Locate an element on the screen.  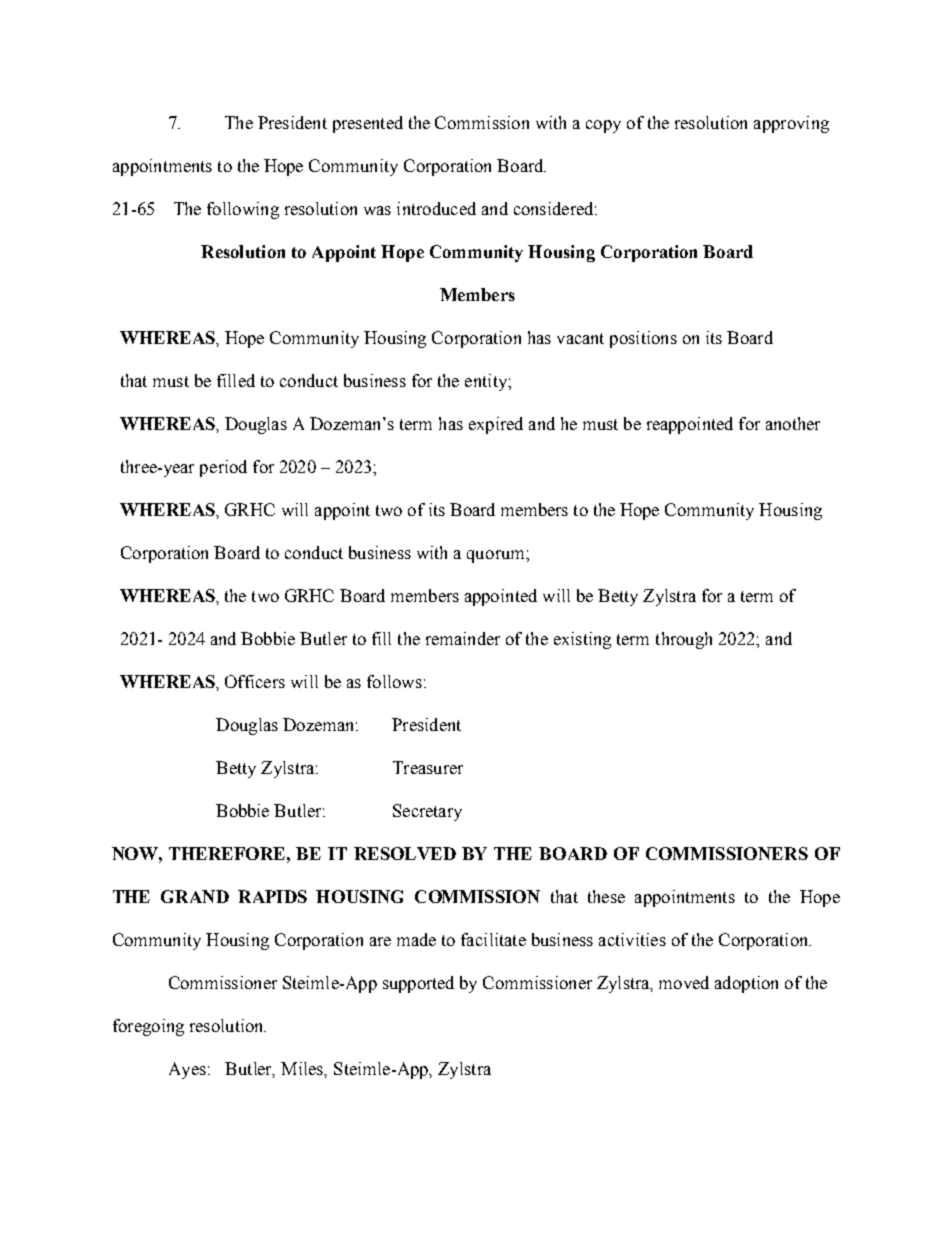
approving is located at coordinates (791, 124).
